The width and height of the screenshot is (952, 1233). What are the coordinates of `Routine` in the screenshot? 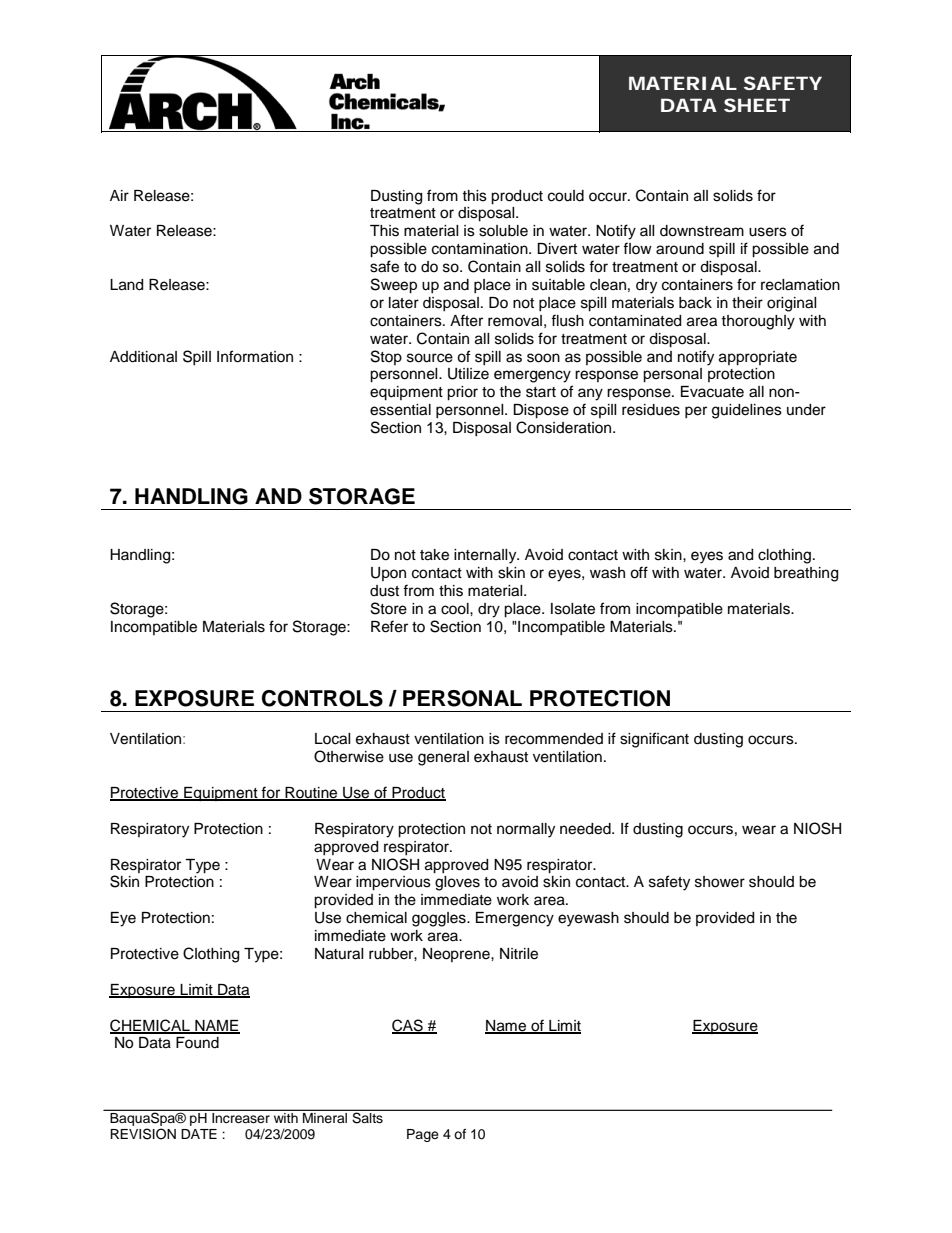 It's located at (311, 794).
